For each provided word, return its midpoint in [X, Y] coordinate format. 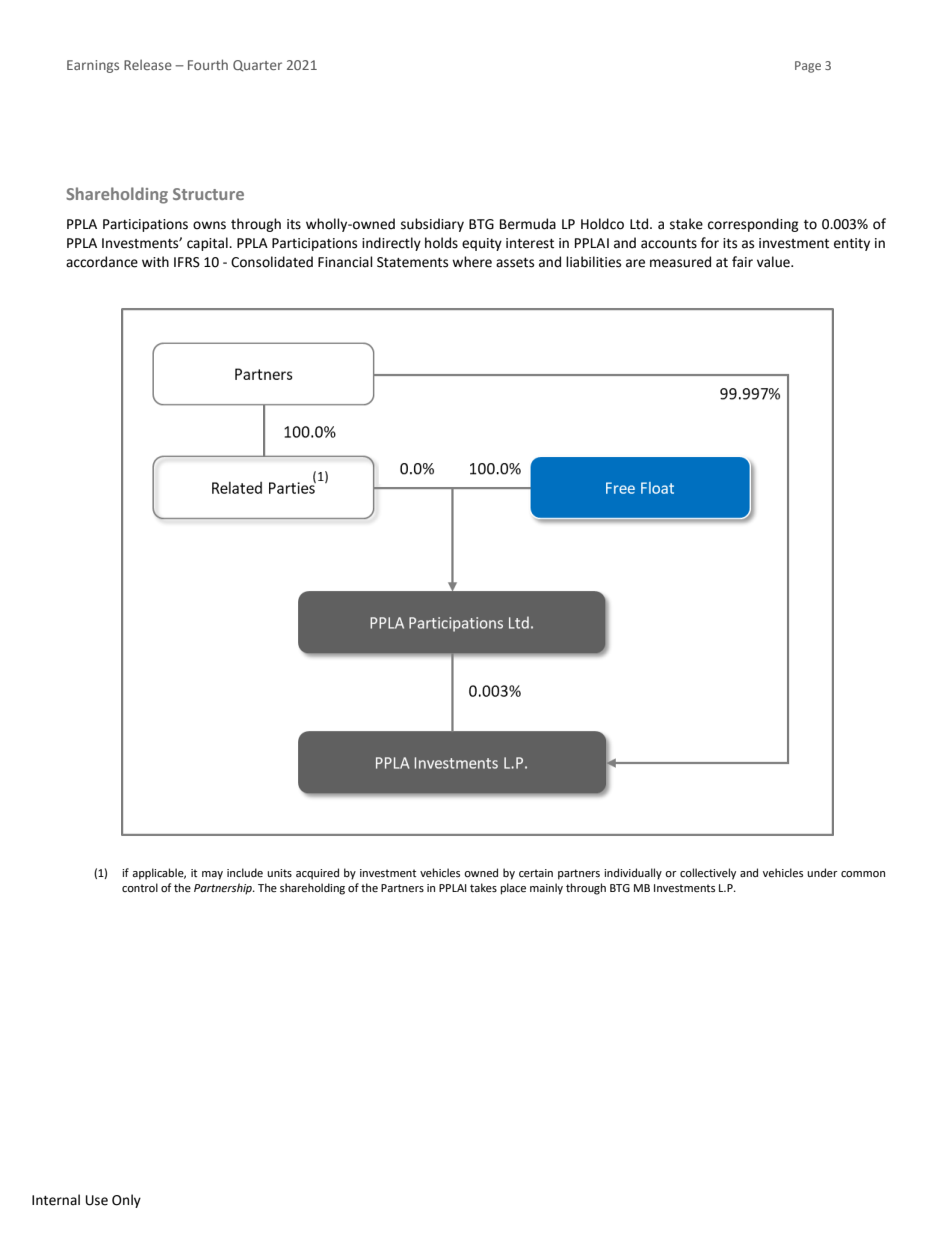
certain [536, 873]
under [822, 872]
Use [97, 1200]
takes [483, 887]
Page [808, 67]
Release [148, 64]
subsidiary [432, 225]
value [774, 262]
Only [126, 1201]
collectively [708, 874]
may [212, 875]
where [472, 262]
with [155, 262]
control [140, 888]
